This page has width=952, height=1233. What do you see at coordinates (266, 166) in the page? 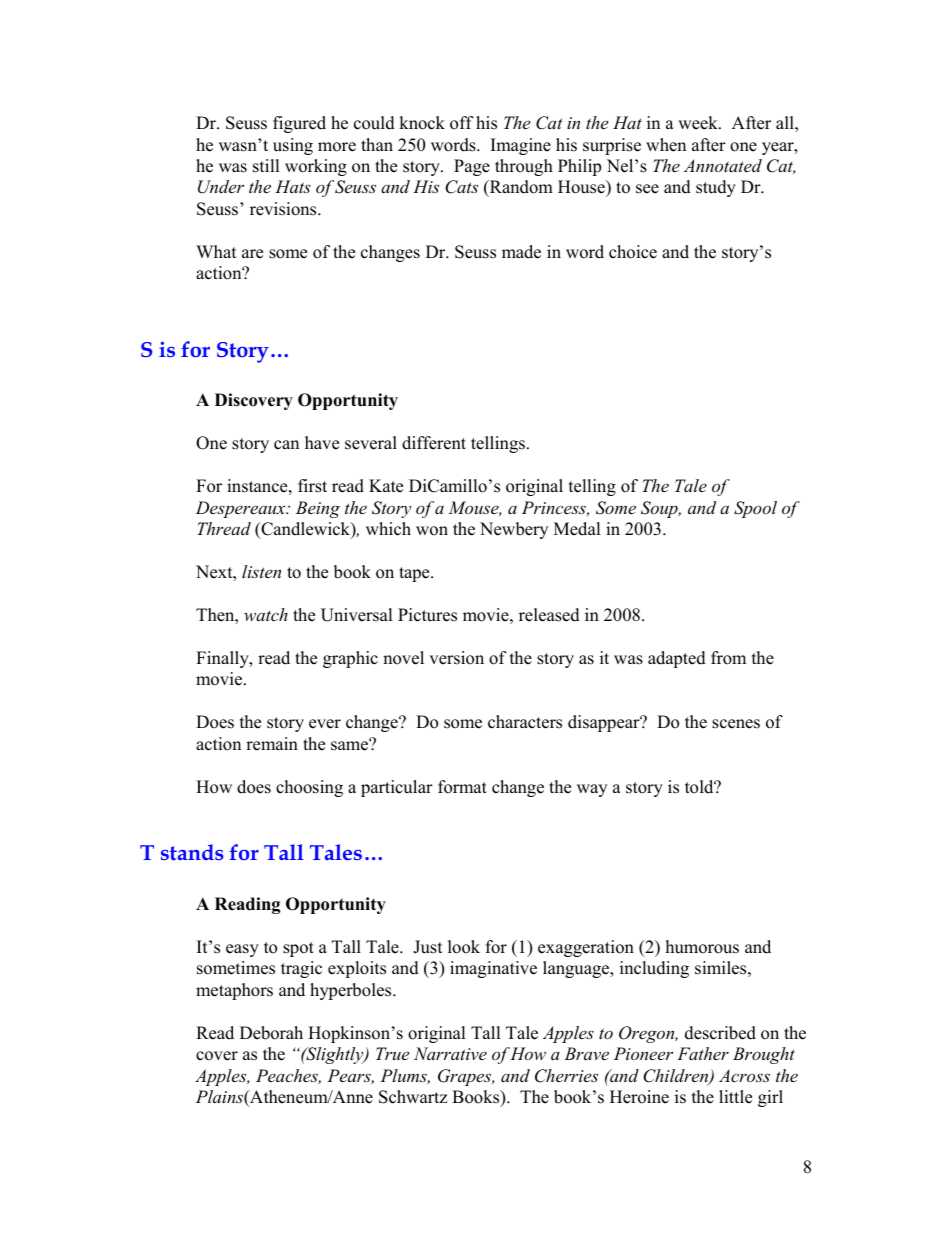
I see `still` at bounding box center [266, 166].
